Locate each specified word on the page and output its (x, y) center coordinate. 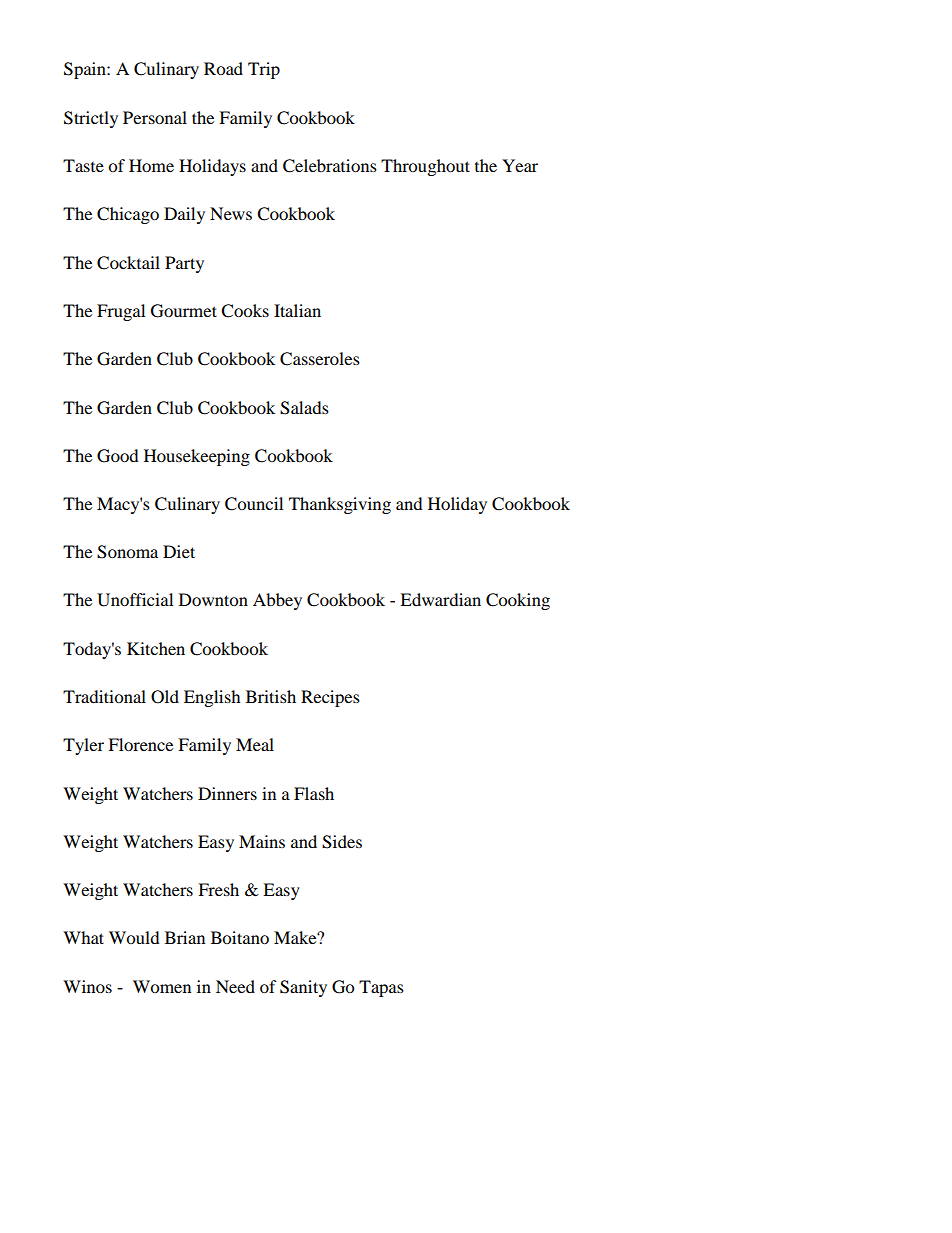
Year (520, 165)
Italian (297, 310)
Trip (264, 70)
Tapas (381, 988)
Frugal (121, 312)
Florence (140, 744)
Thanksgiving (340, 505)
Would (134, 937)
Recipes (330, 698)
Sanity (303, 988)
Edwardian (440, 599)
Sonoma (127, 552)
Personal (155, 117)
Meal (255, 744)
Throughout (425, 167)
